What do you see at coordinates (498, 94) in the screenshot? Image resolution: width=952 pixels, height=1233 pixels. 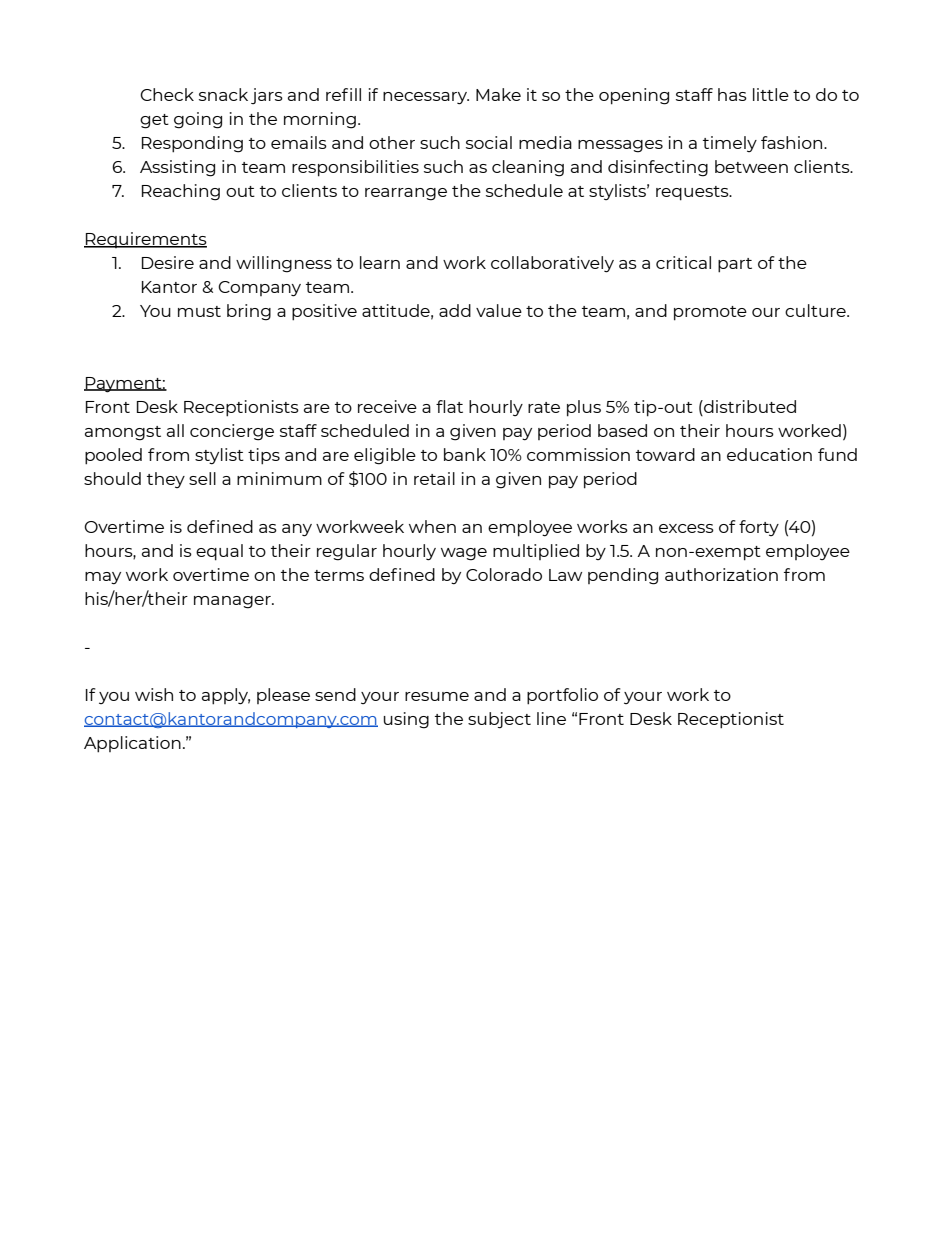 I see `Make` at bounding box center [498, 94].
